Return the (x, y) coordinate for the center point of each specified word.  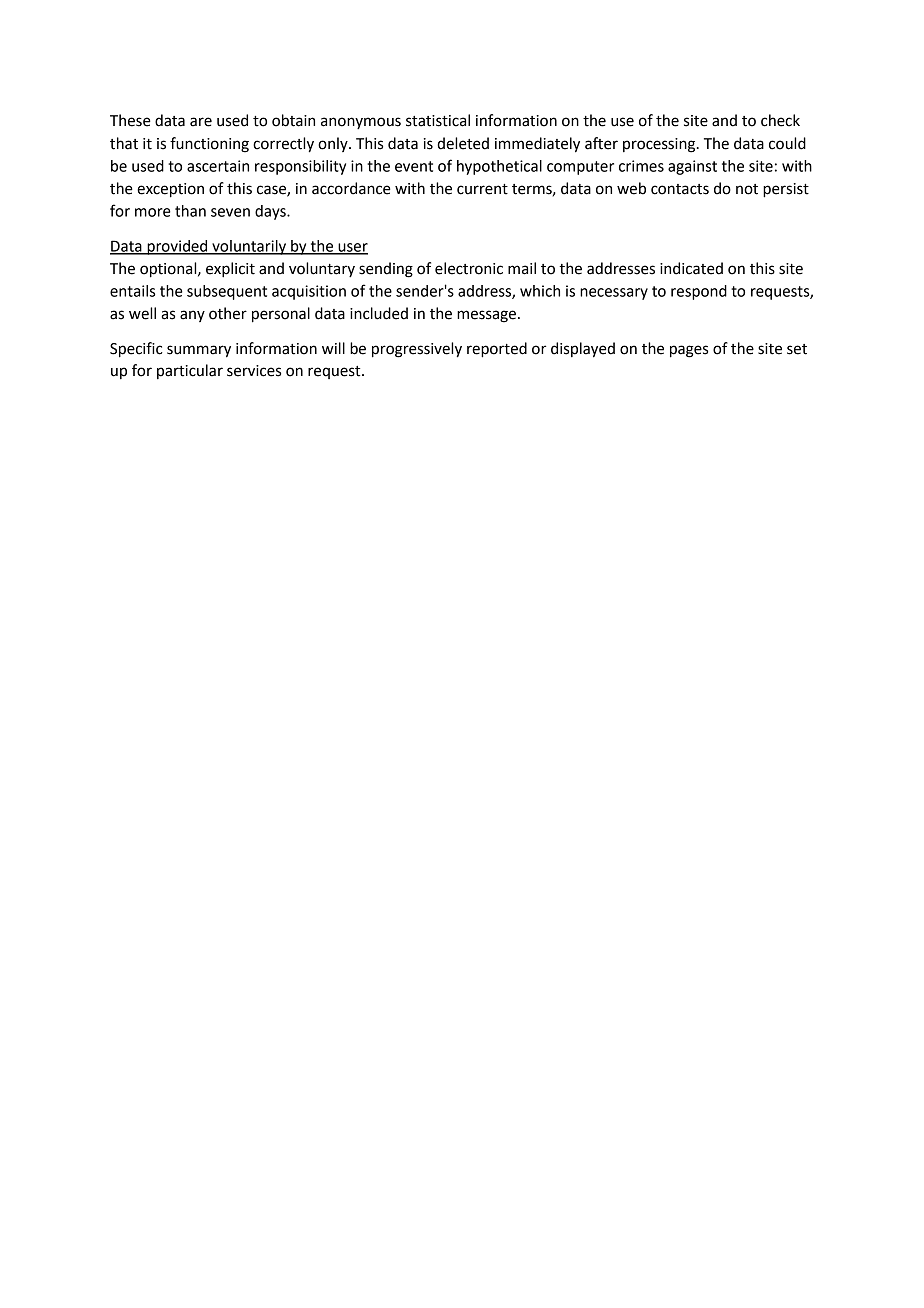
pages (689, 351)
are (201, 122)
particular (190, 371)
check (780, 120)
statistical (438, 120)
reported (497, 350)
